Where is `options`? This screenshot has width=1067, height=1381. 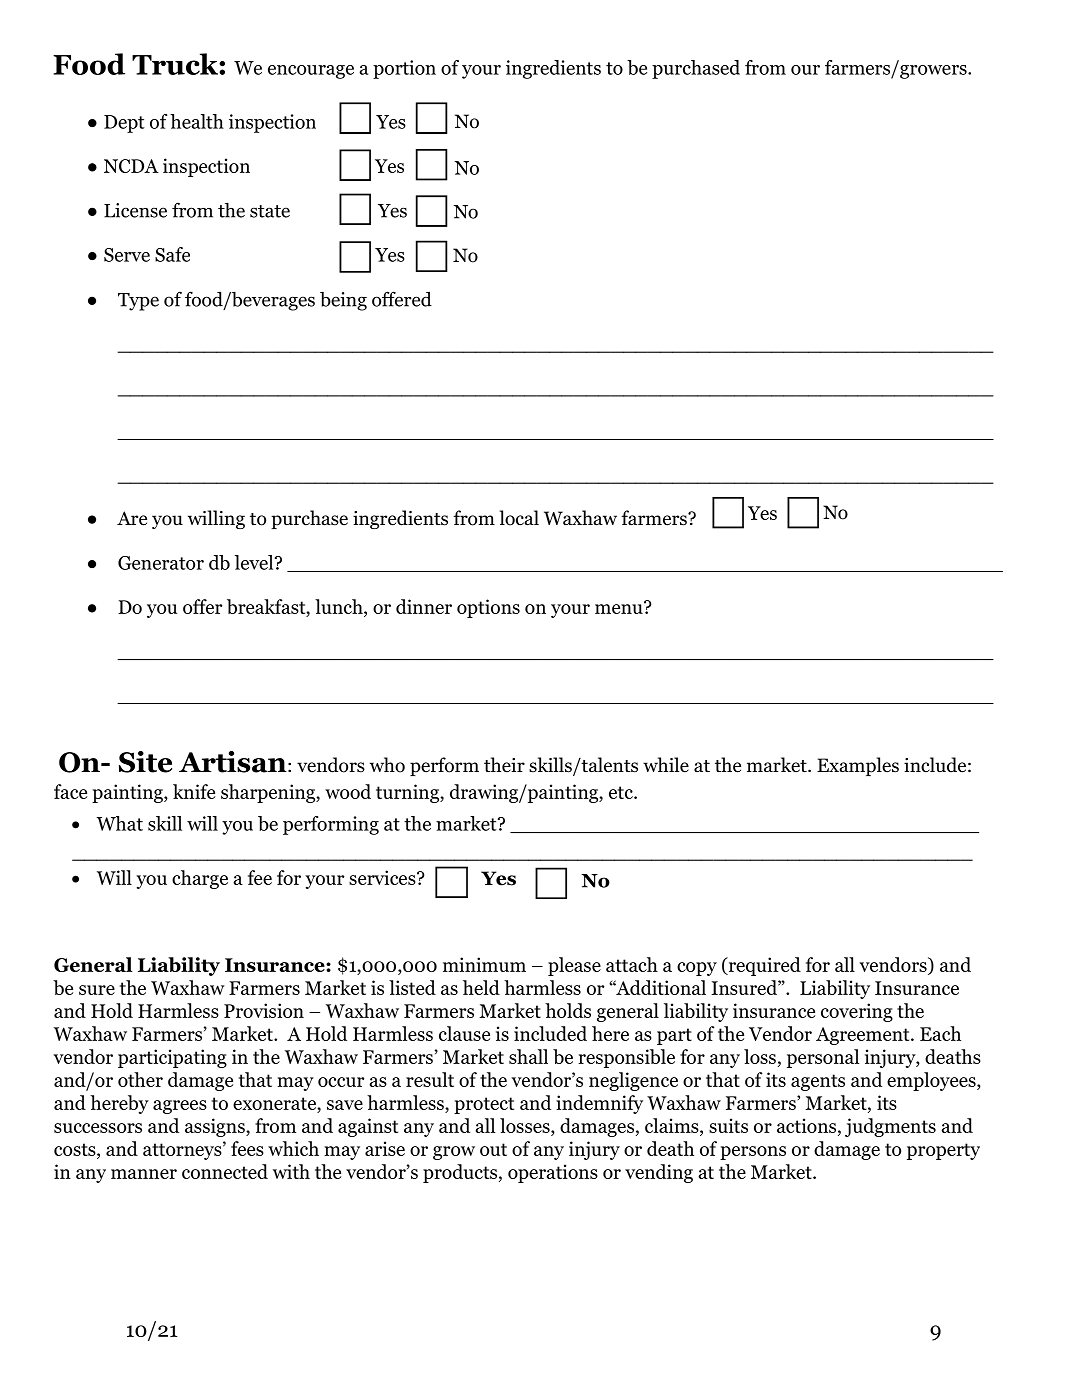 options is located at coordinates (488, 608).
